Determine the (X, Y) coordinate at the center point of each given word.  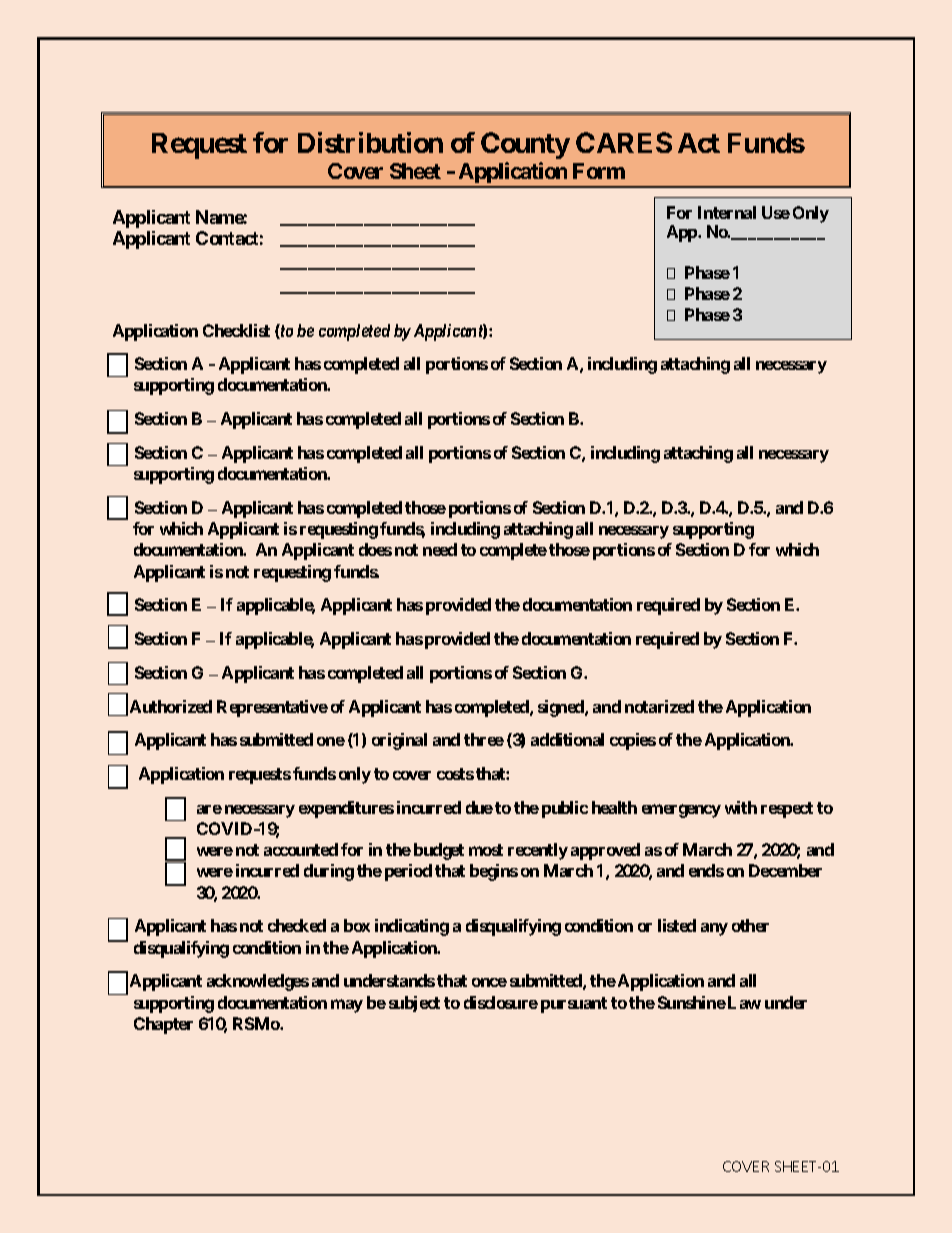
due (479, 807)
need (440, 549)
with (741, 807)
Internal (727, 212)
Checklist (236, 330)
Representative (272, 708)
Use (776, 212)
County (525, 145)
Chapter (163, 1025)
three (484, 739)
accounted (301, 849)
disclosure (501, 1002)
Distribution (370, 142)
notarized (659, 706)
